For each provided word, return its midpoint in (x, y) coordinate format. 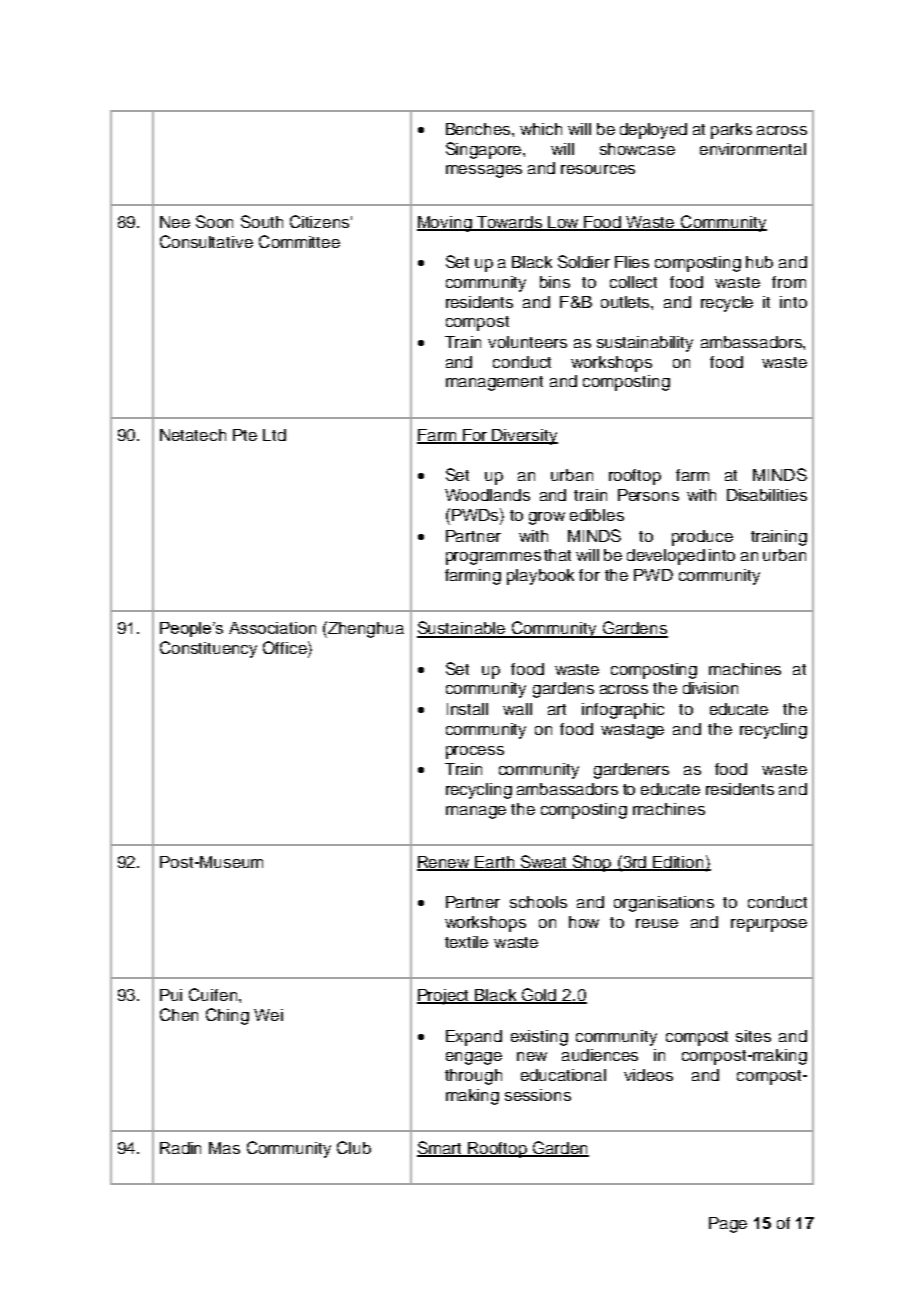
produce (702, 538)
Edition (679, 863)
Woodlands (487, 495)
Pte (245, 435)
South (262, 221)
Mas (224, 1148)
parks (731, 131)
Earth (495, 863)
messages (484, 171)
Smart (441, 1149)
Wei (268, 1015)
